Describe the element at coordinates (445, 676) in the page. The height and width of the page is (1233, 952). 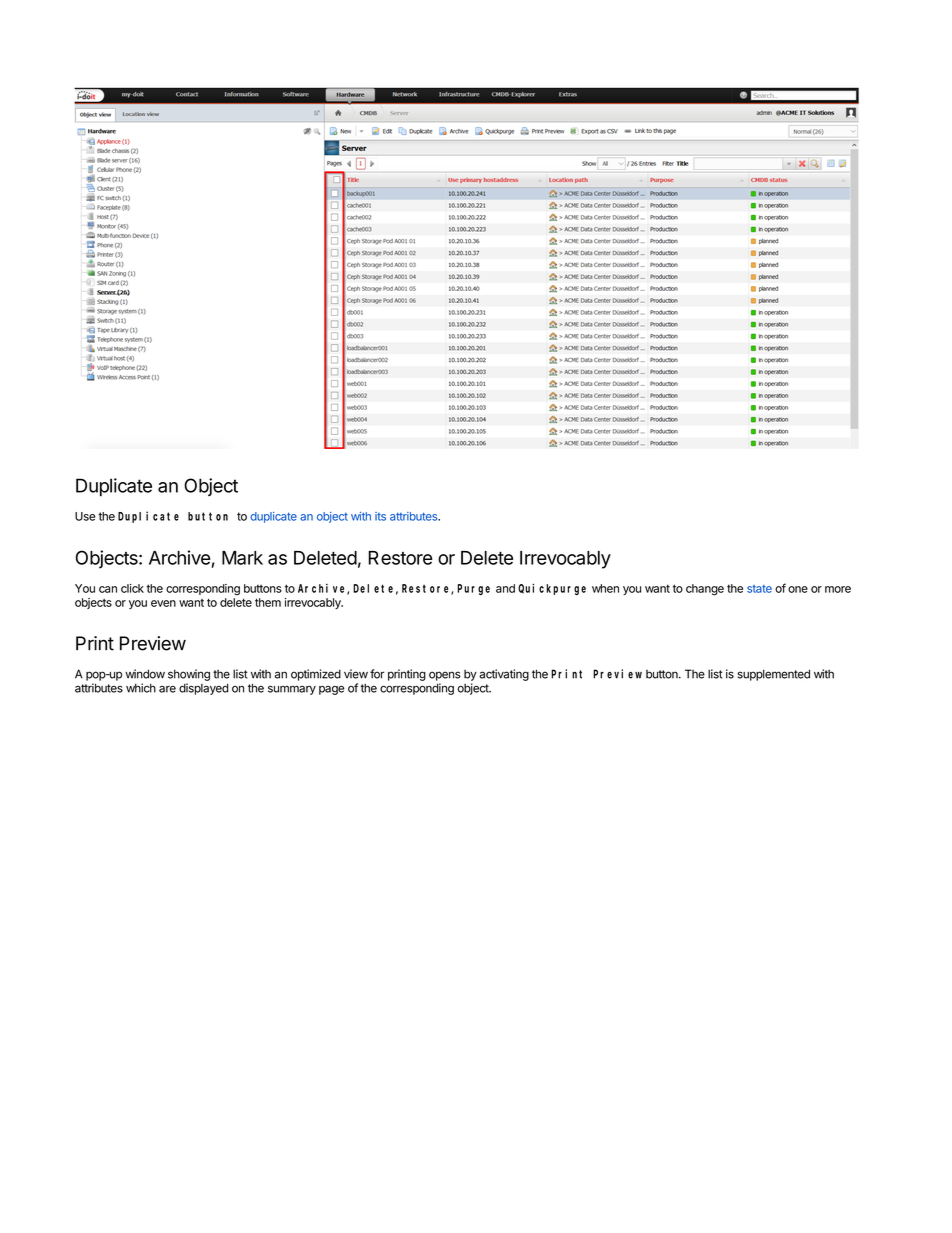
I see `opens` at that location.
